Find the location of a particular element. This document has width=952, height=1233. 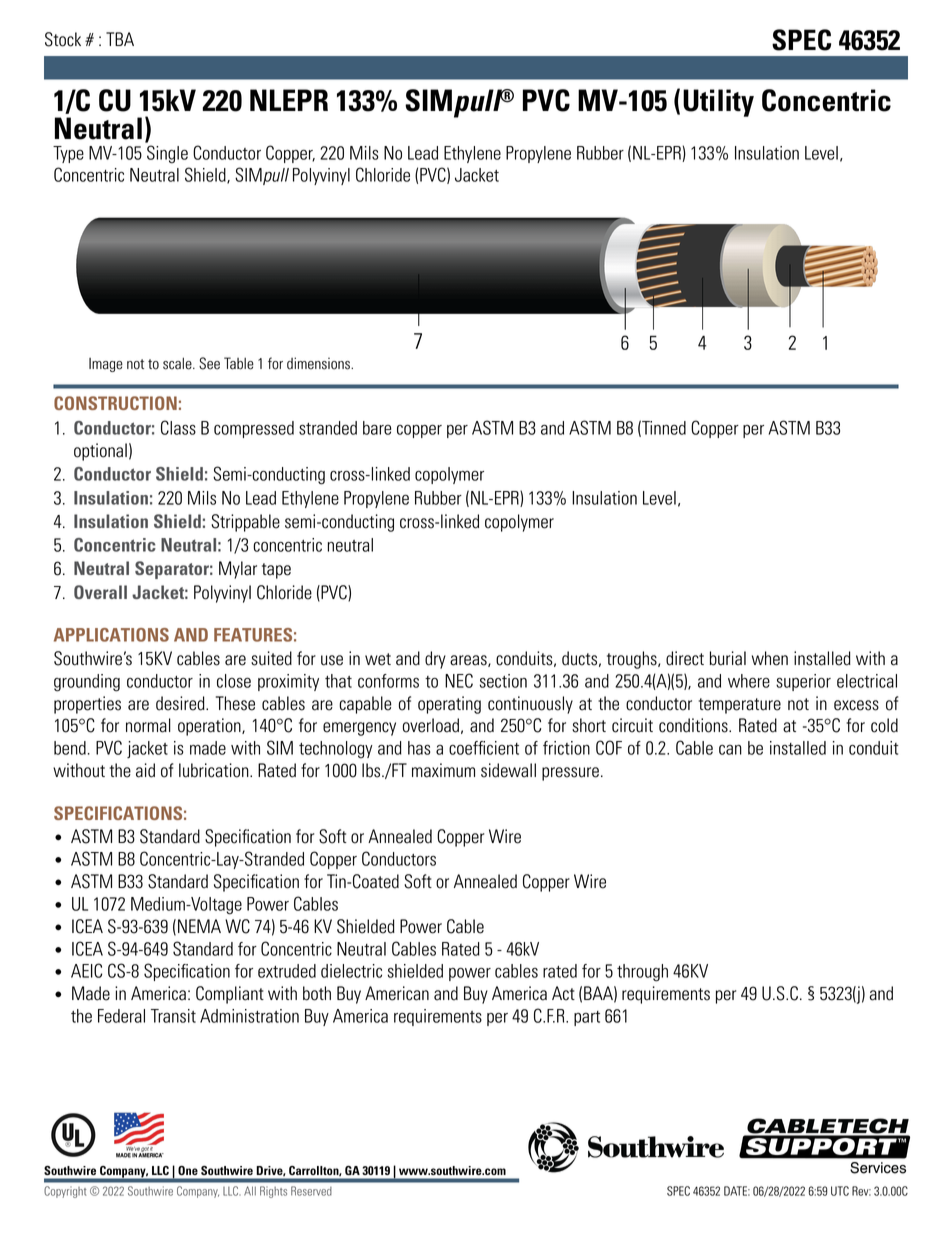

when is located at coordinates (770, 658).
